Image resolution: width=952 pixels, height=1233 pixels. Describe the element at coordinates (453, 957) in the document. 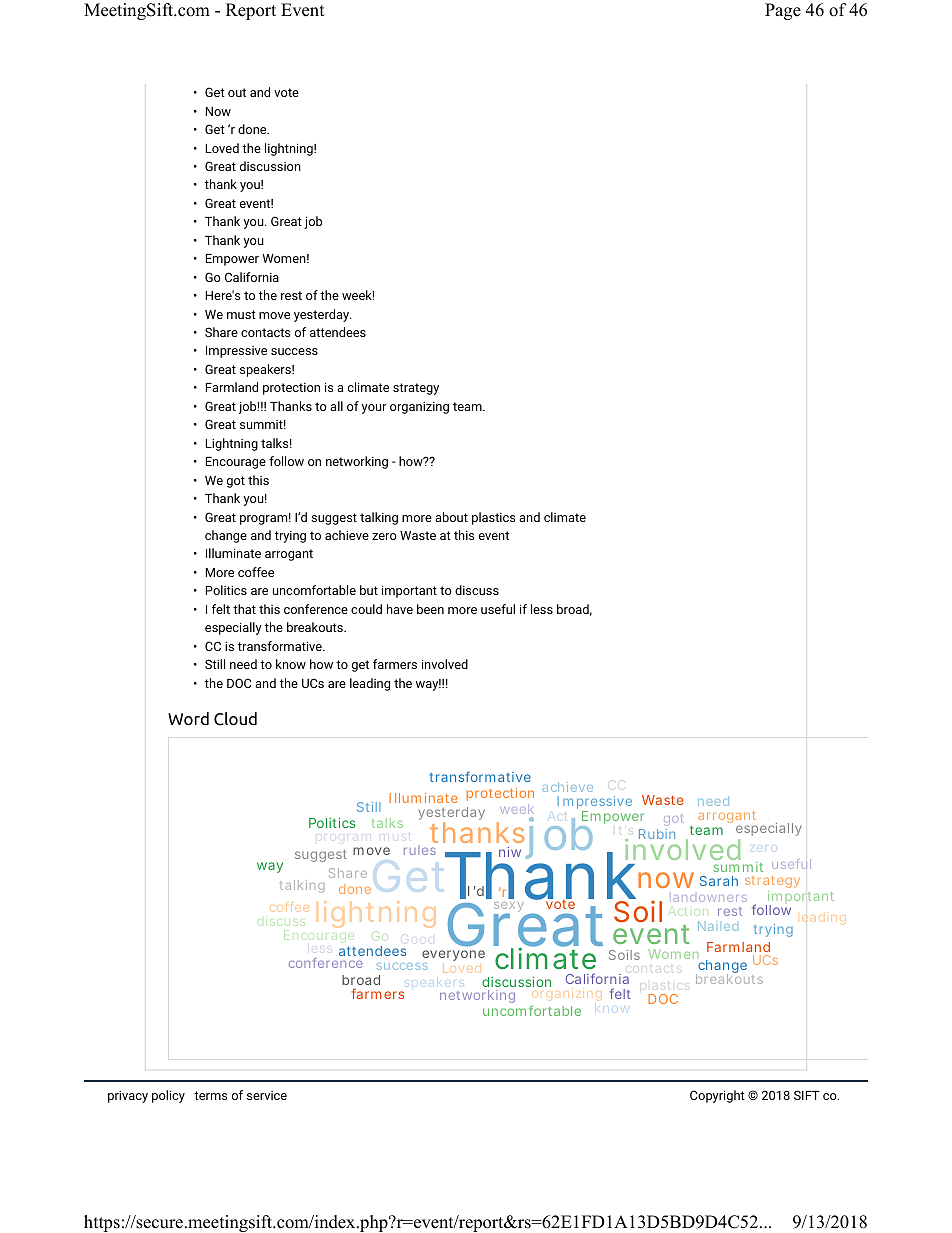

I see `everyone` at that location.
